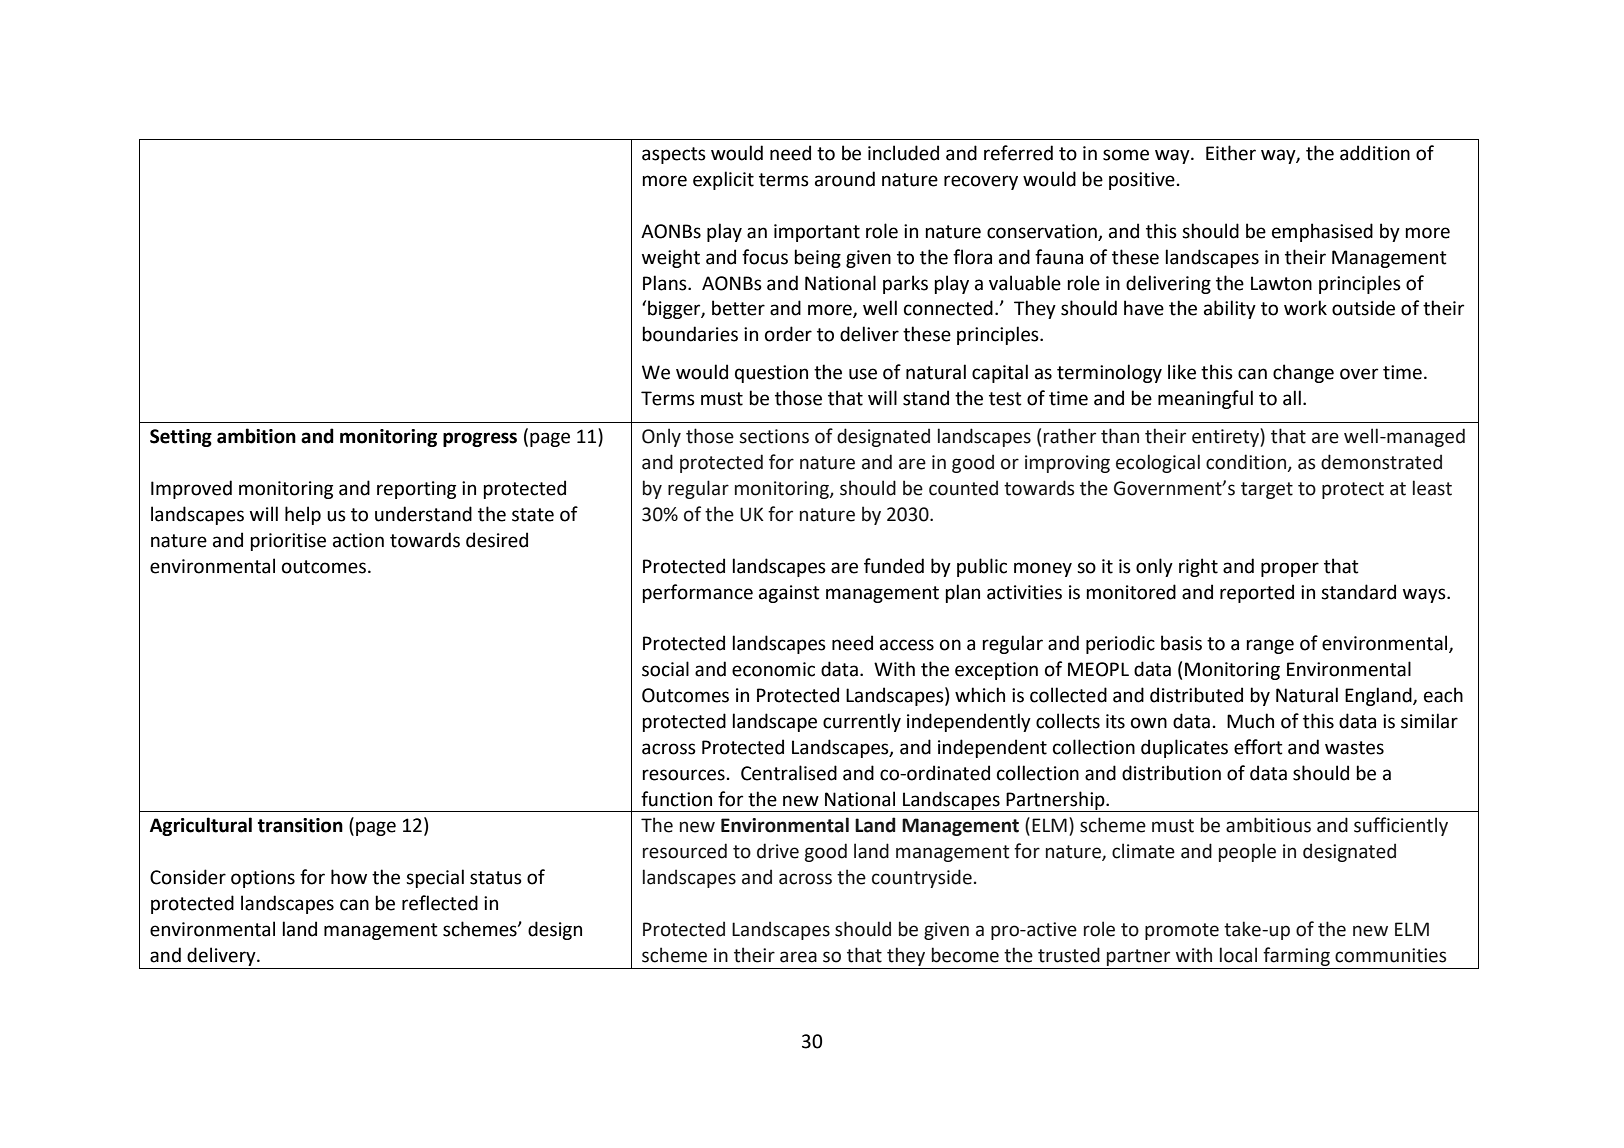  I want to click on funded, so click(894, 566).
